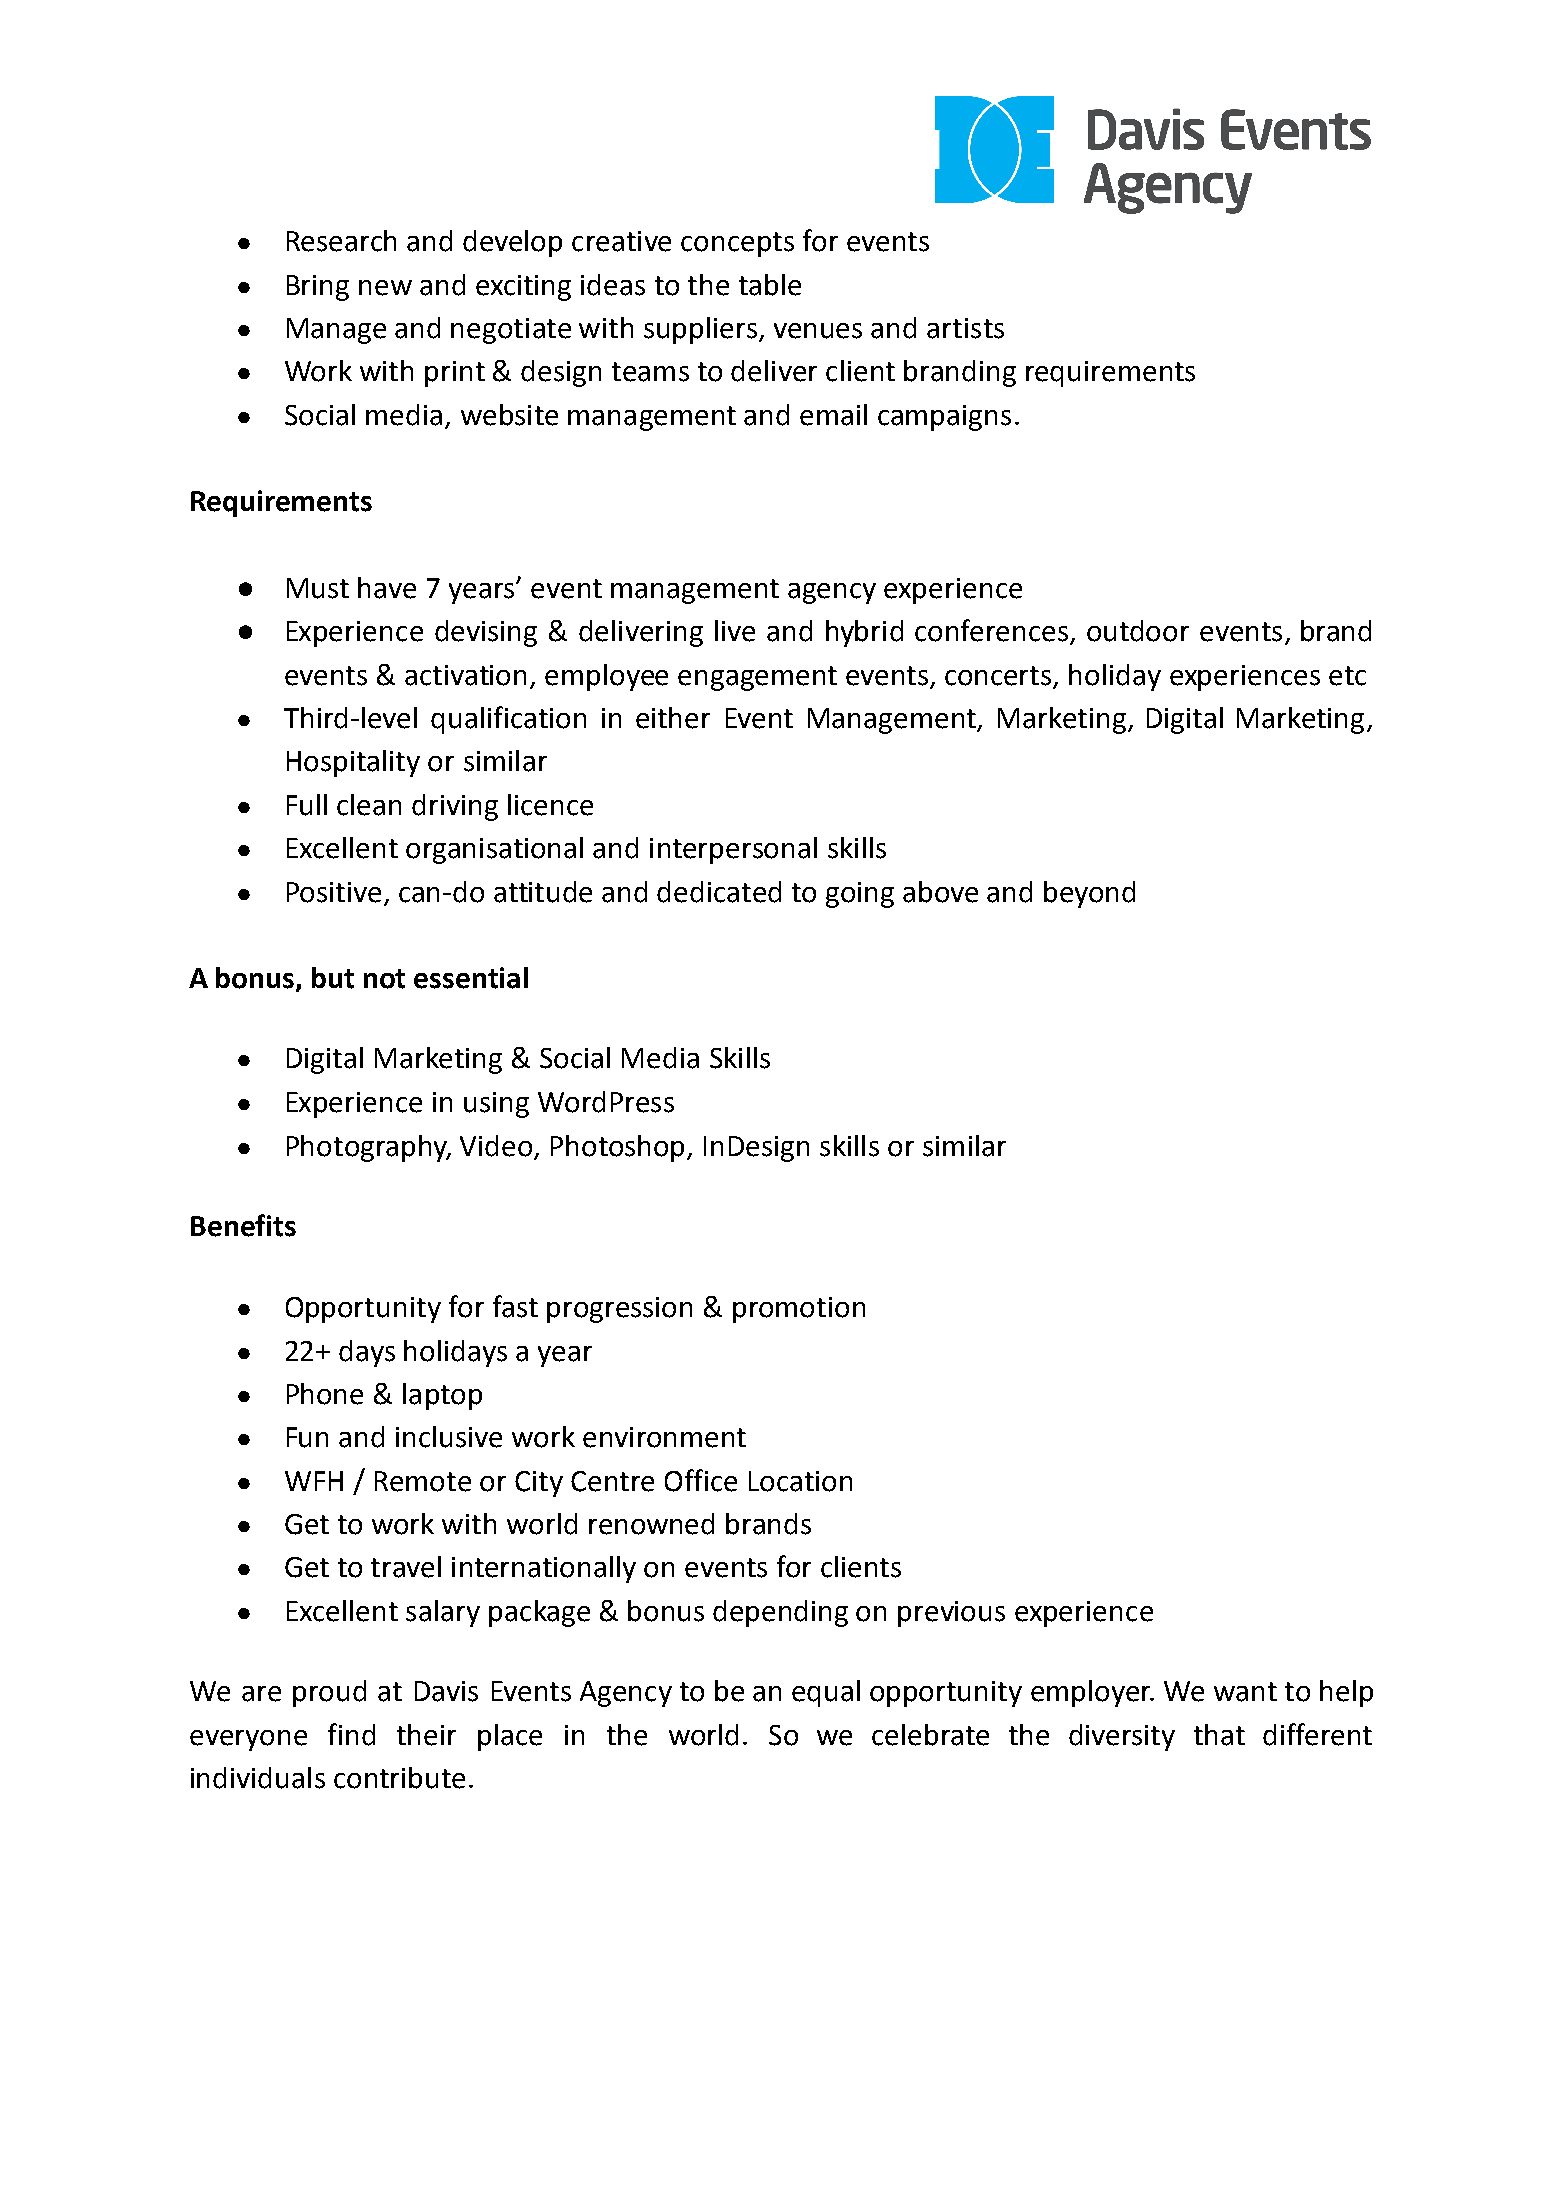  Describe the element at coordinates (799, 1310) in the page. I see `promotion` at that location.
